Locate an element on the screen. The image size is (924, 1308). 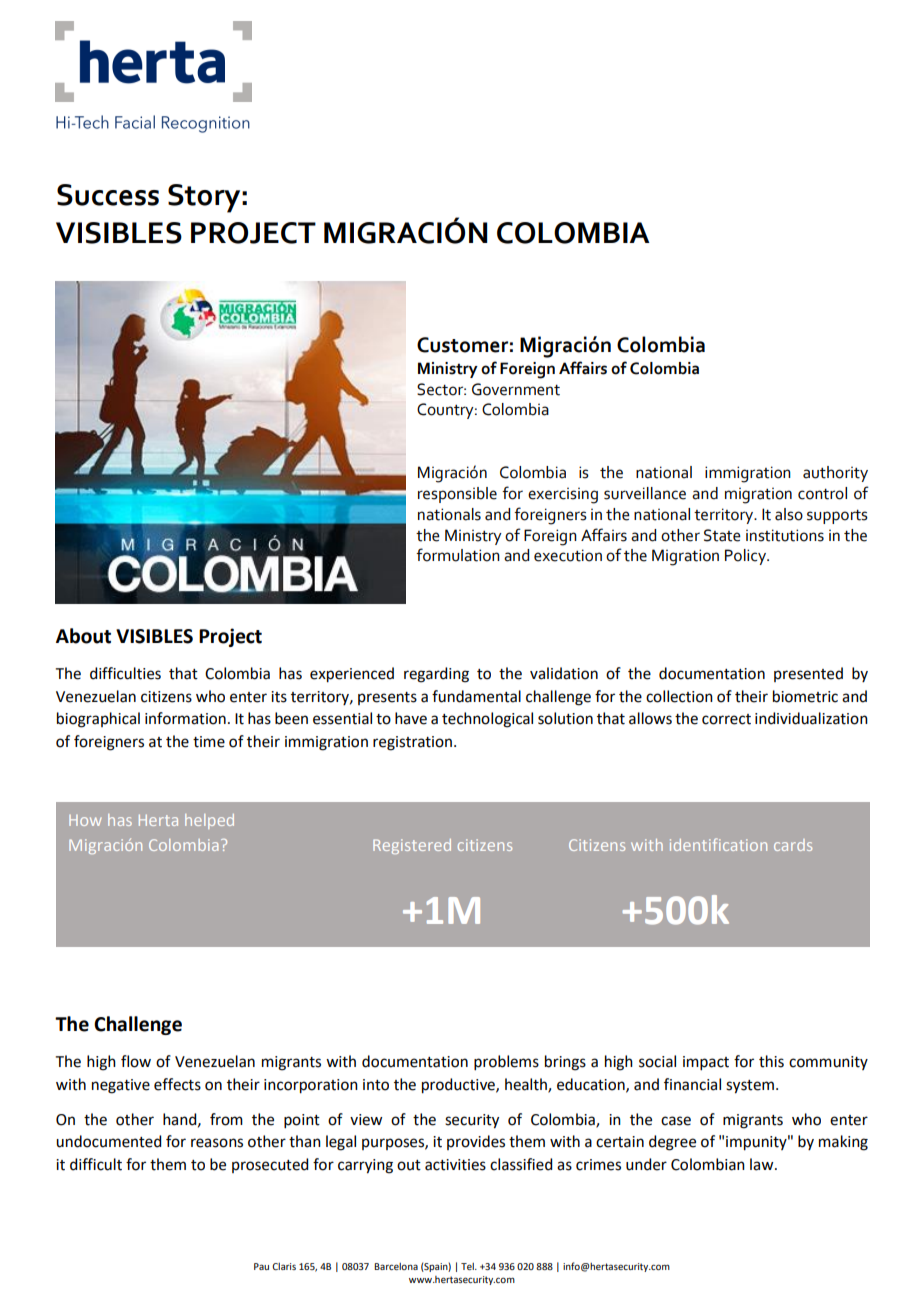
problems is located at coordinates (506, 1062).
